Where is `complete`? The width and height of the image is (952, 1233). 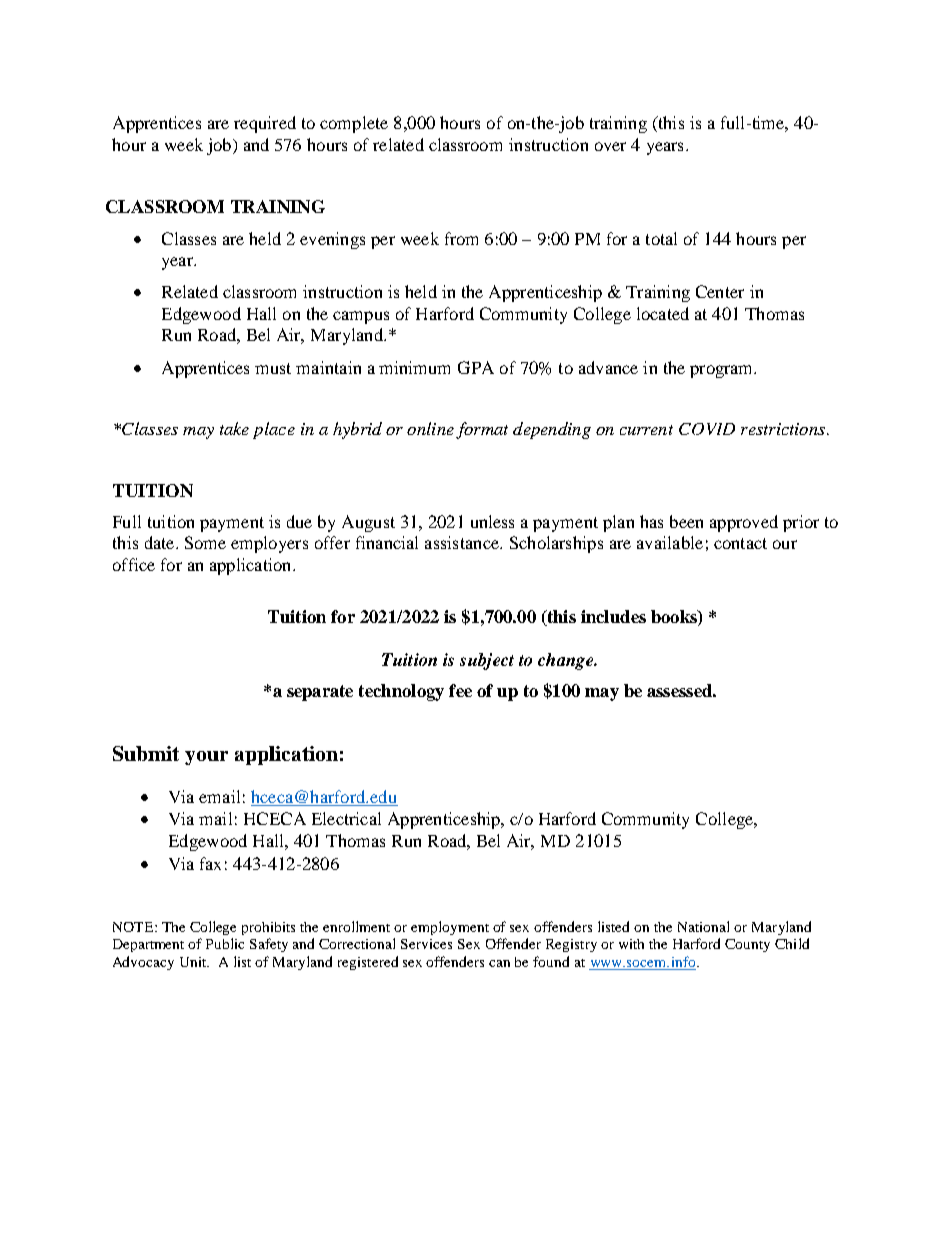
complete is located at coordinates (354, 124).
